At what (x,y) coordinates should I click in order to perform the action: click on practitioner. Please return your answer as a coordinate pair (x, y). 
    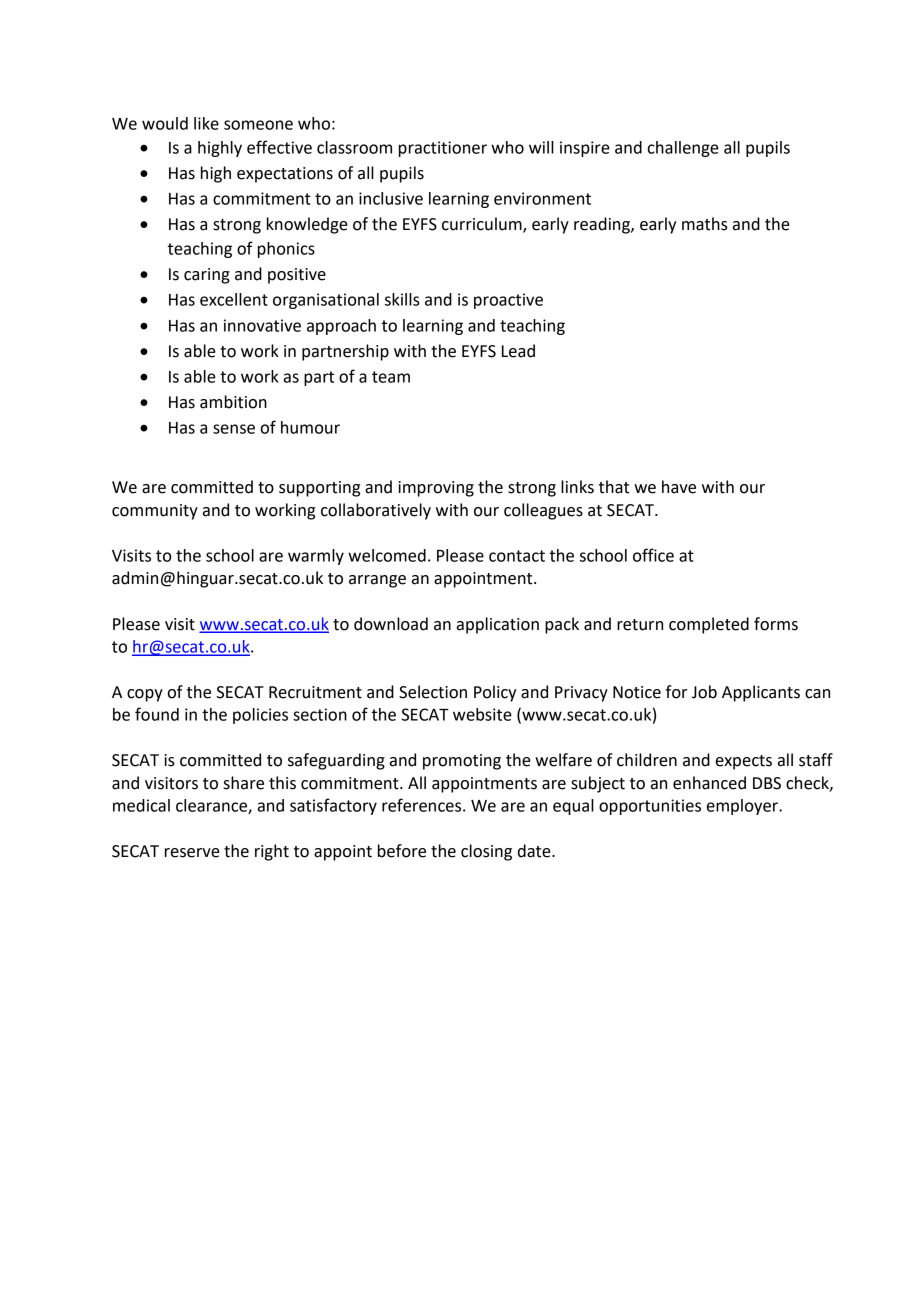
    Looking at the image, I should click on (443, 149).
